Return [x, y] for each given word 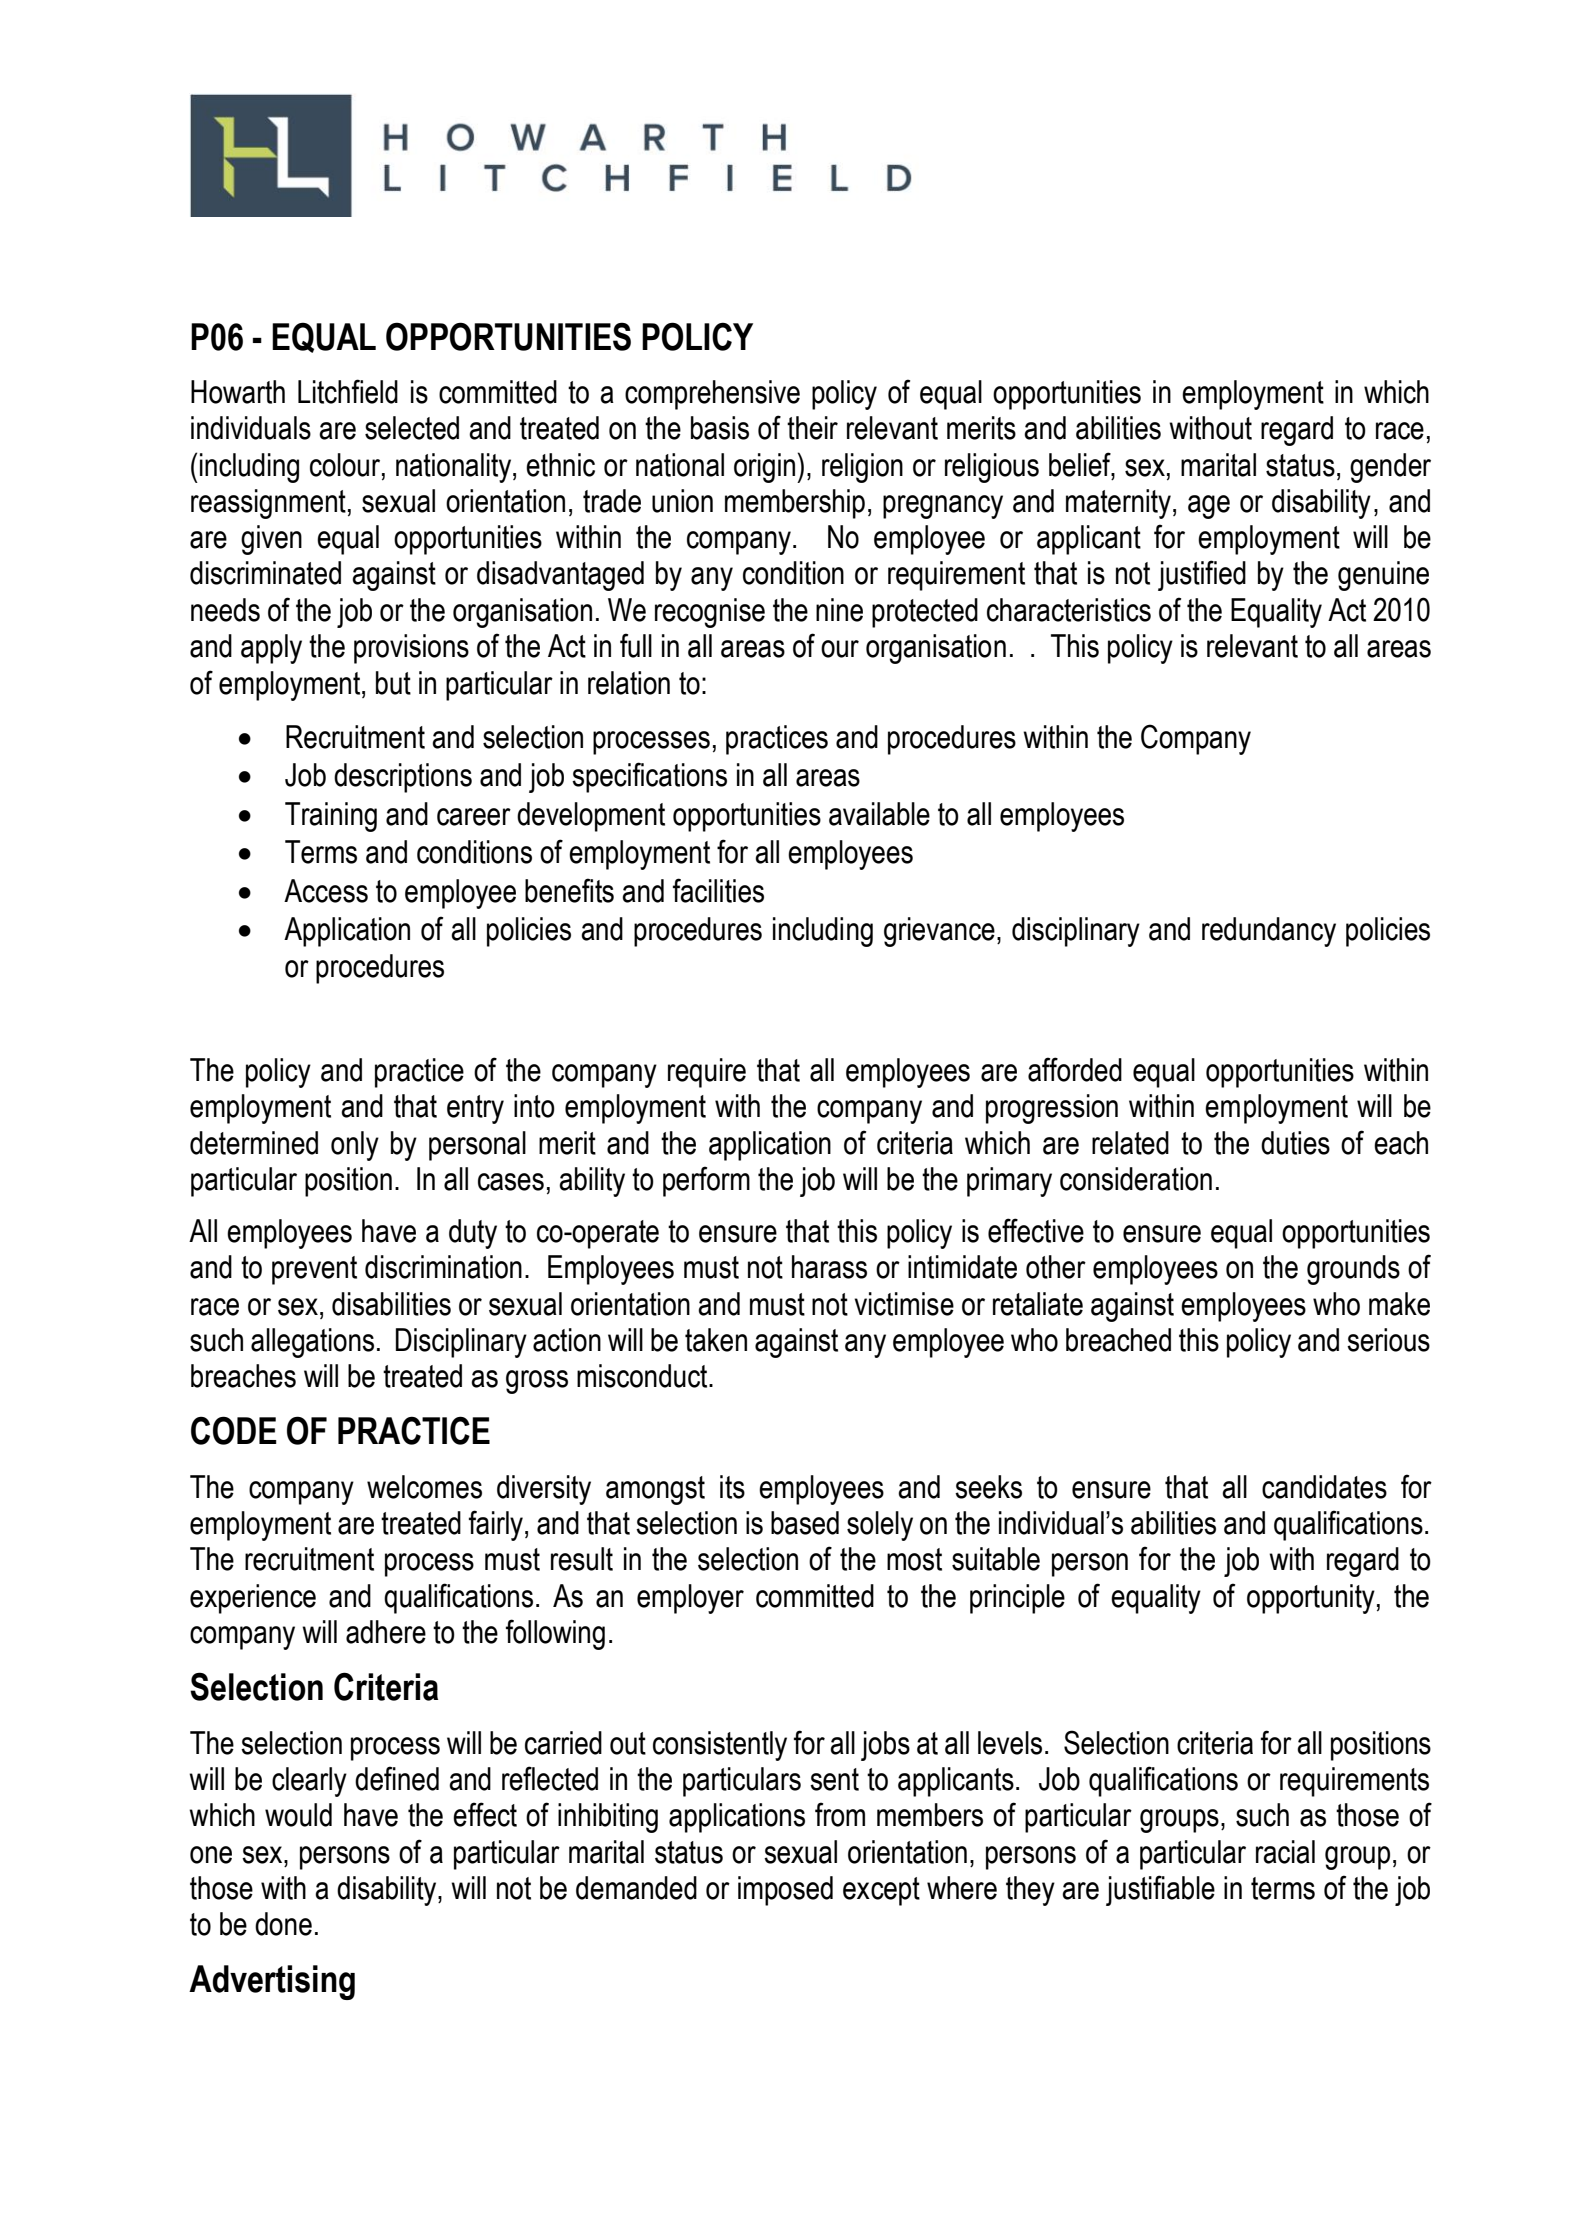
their [812, 428]
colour [346, 465]
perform [706, 1181]
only [355, 1146]
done [283, 1924]
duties [1295, 1143]
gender [1390, 468]
